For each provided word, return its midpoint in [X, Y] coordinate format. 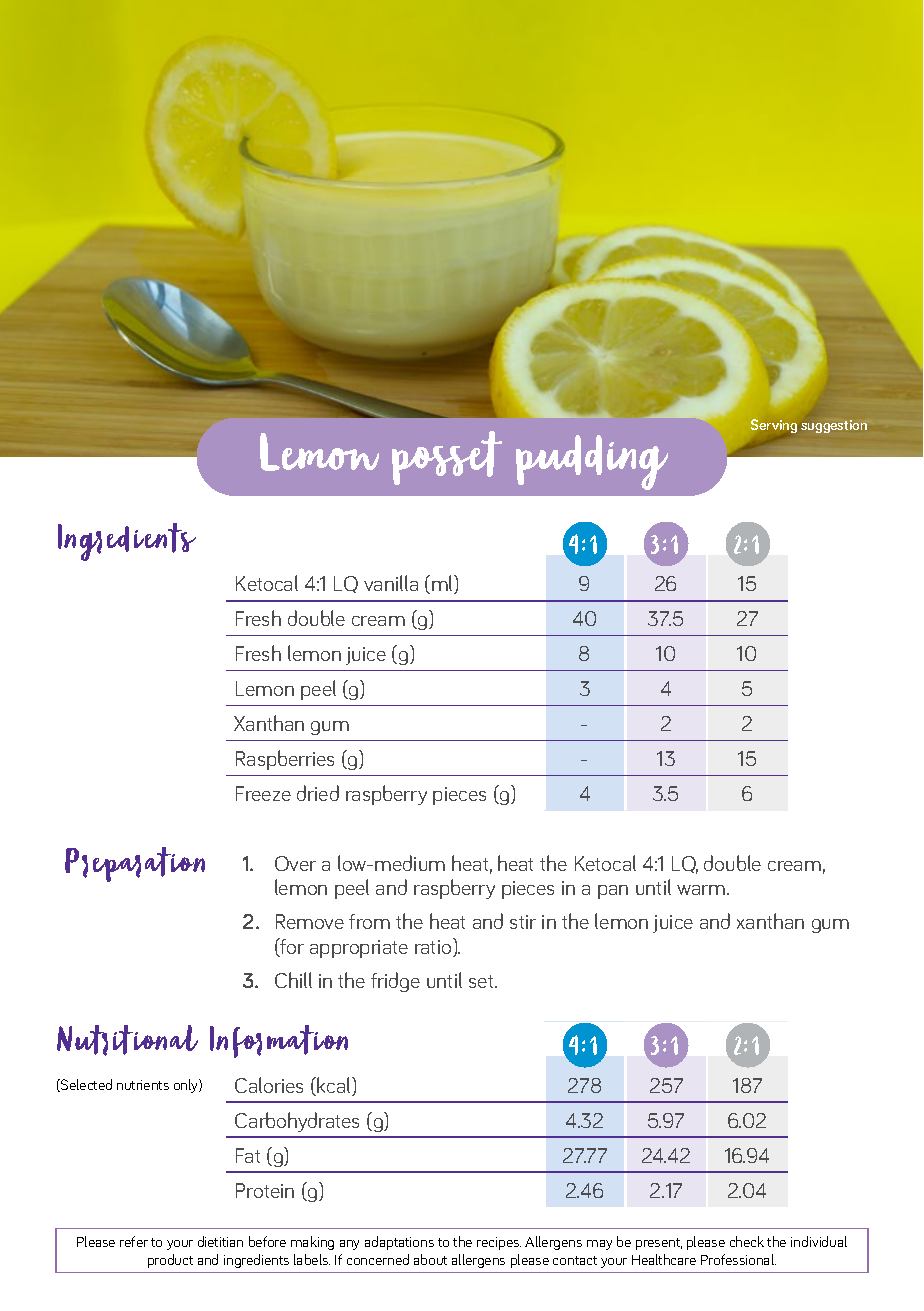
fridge [395, 982]
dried [318, 793]
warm [701, 890]
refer [134, 1241]
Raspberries [285, 760]
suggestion [834, 426]
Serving [774, 426]
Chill [293, 980]
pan [613, 892]
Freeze [263, 793]
